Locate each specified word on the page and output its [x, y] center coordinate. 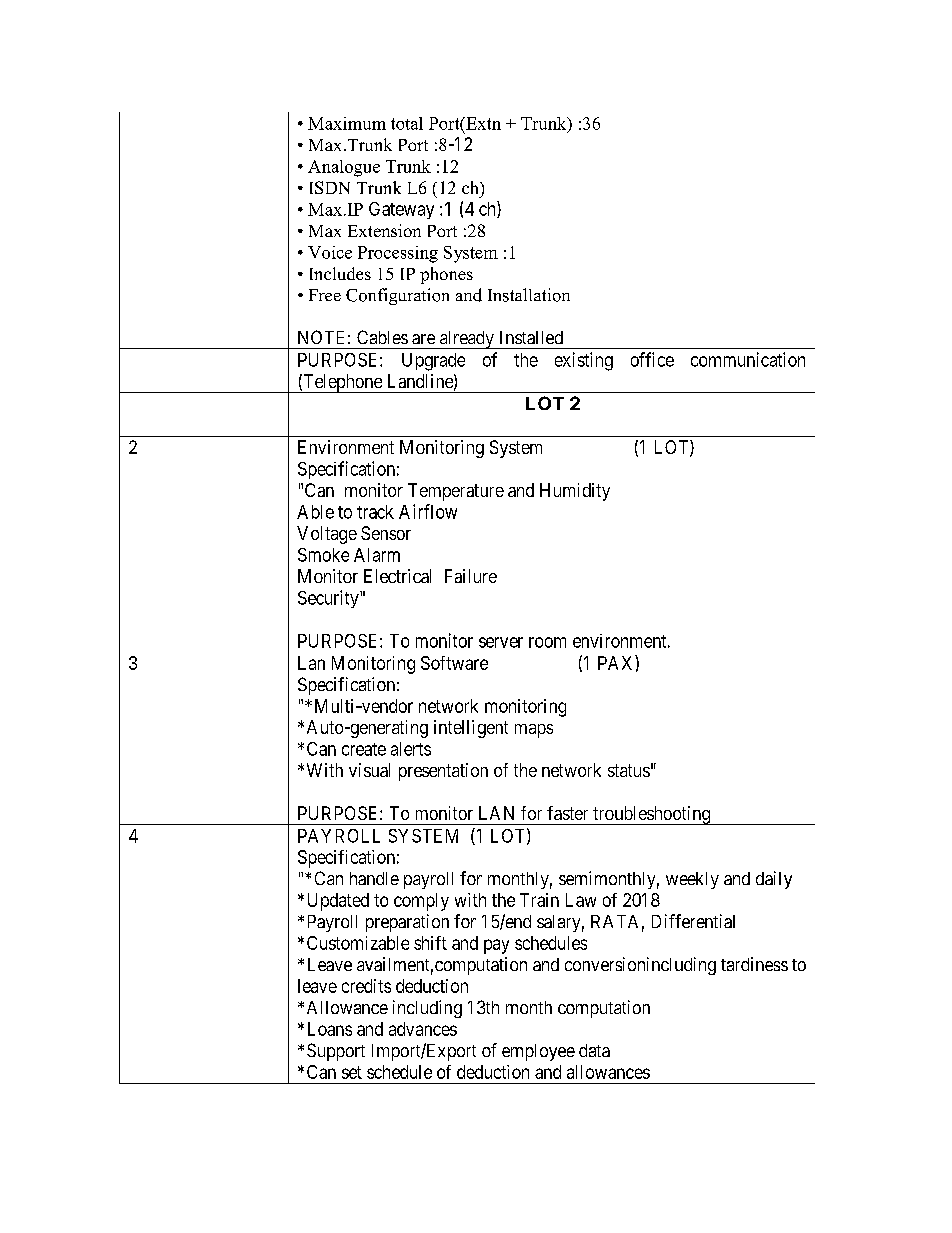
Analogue [344, 168]
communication [748, 359]
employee [538, 1052]
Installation [529, 295]
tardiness [754, 964]
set [352, 1072]
